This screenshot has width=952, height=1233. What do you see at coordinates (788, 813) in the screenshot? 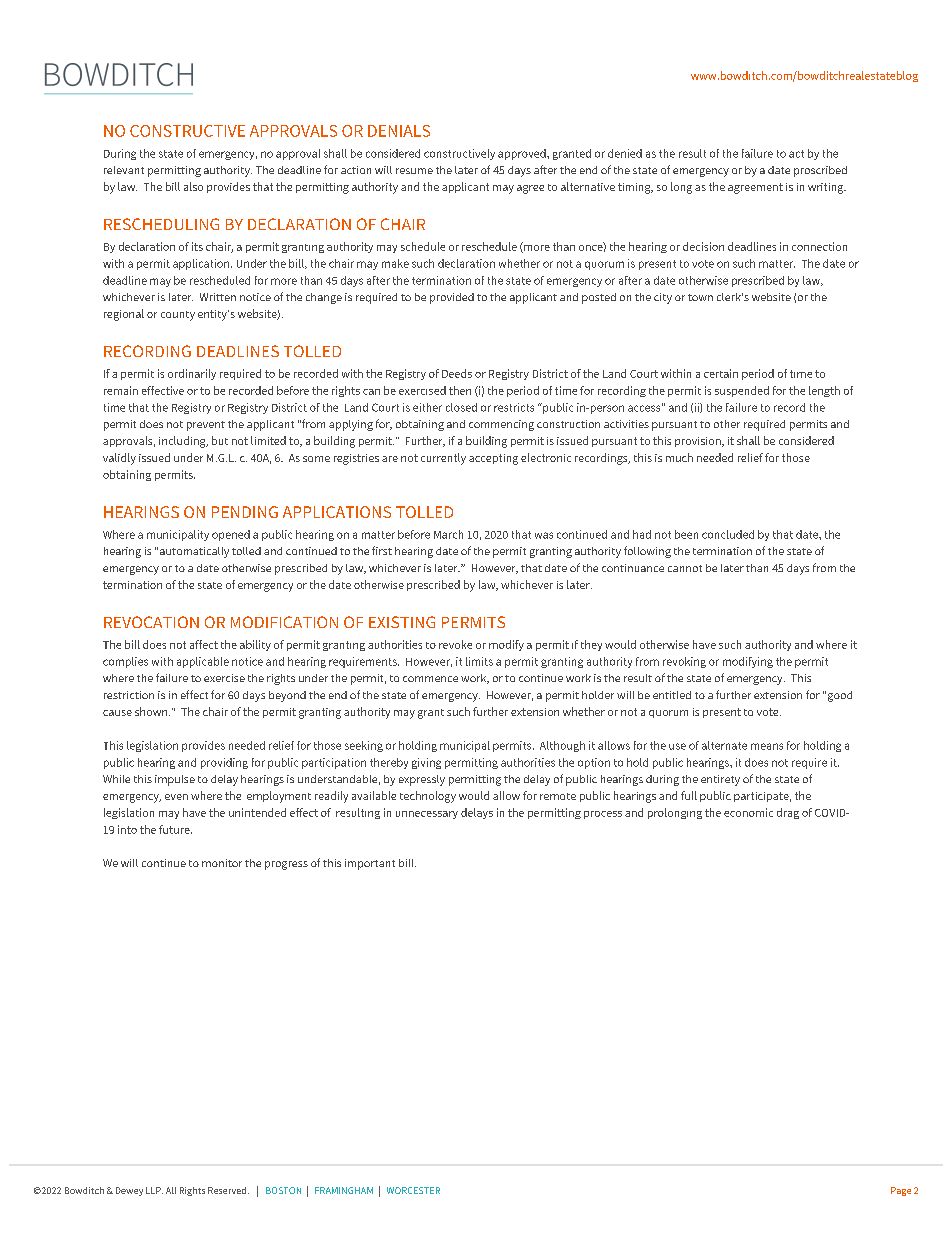
I see `drag` at bounding box center [788, 813].
